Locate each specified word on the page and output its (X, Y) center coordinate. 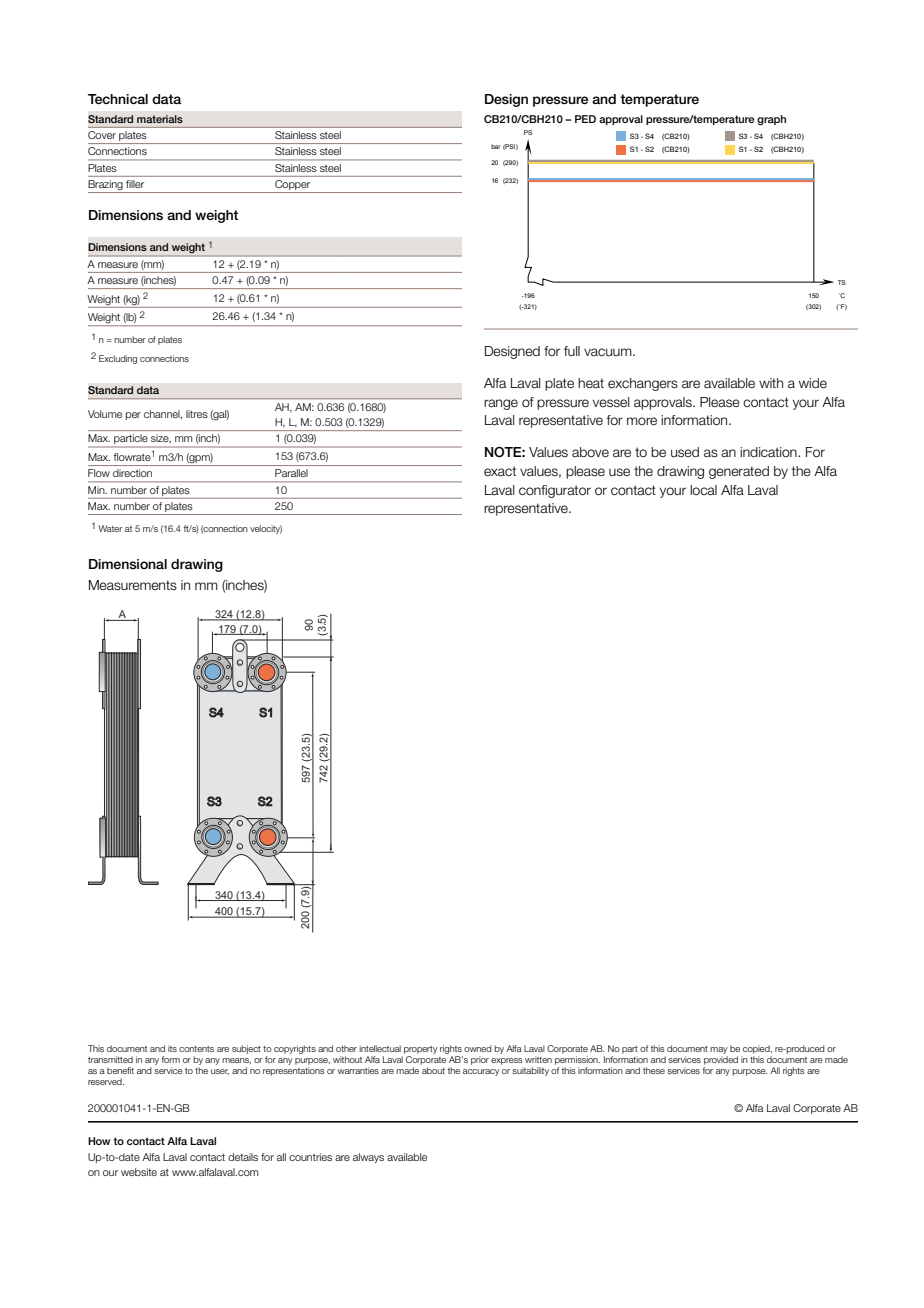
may (719, 1052)
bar (496, 146)
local (703, 490)
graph (771, 120)
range (501, 404)
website (139, 1172)
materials (160, 119)
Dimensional (128, 564)
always (368, 1158)
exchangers (643, 384)
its (172, 1048)
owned (478, 1048)
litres (197, 414)
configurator (555, 491)
